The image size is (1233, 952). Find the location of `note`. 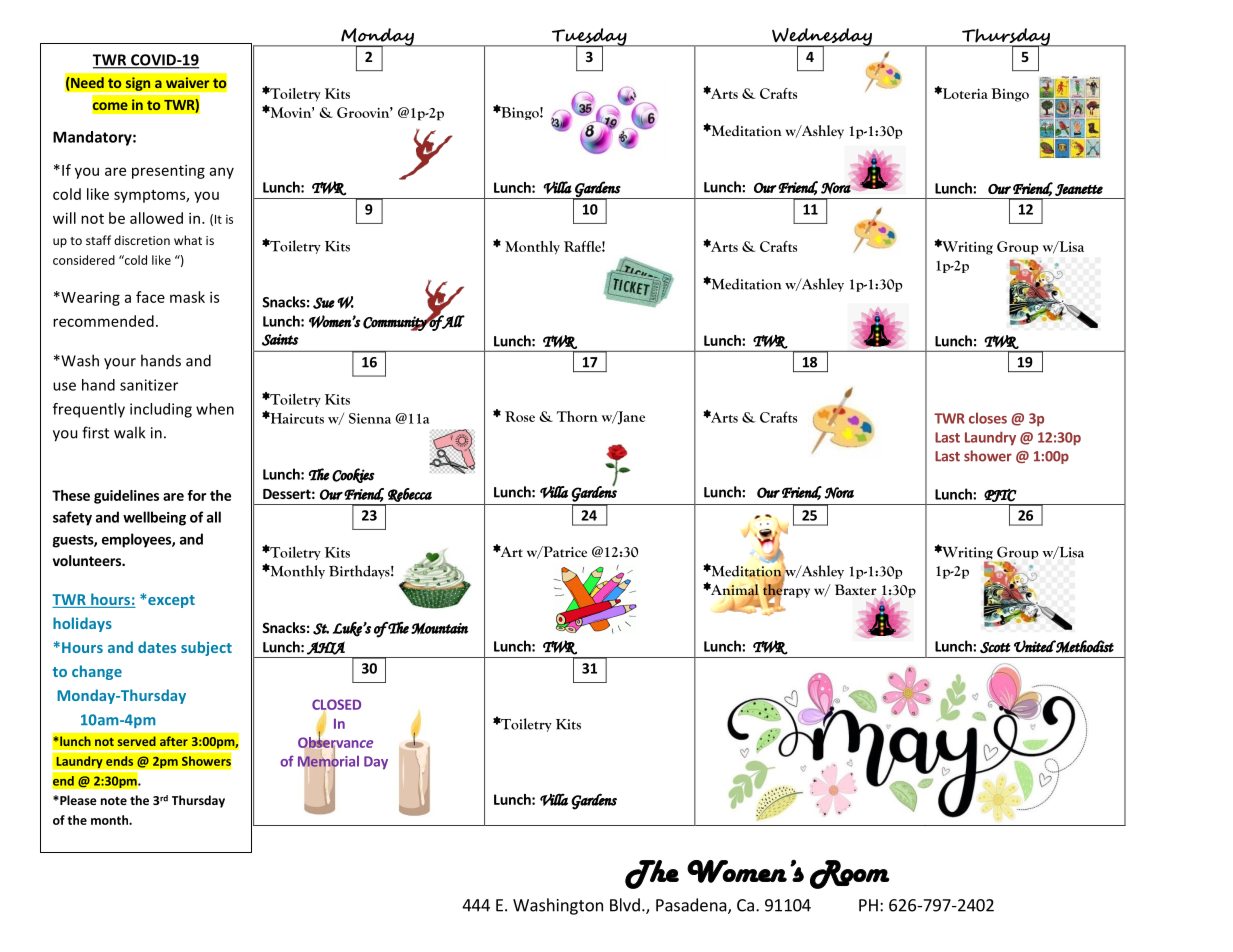

note is located at coordinates (114, 801).
